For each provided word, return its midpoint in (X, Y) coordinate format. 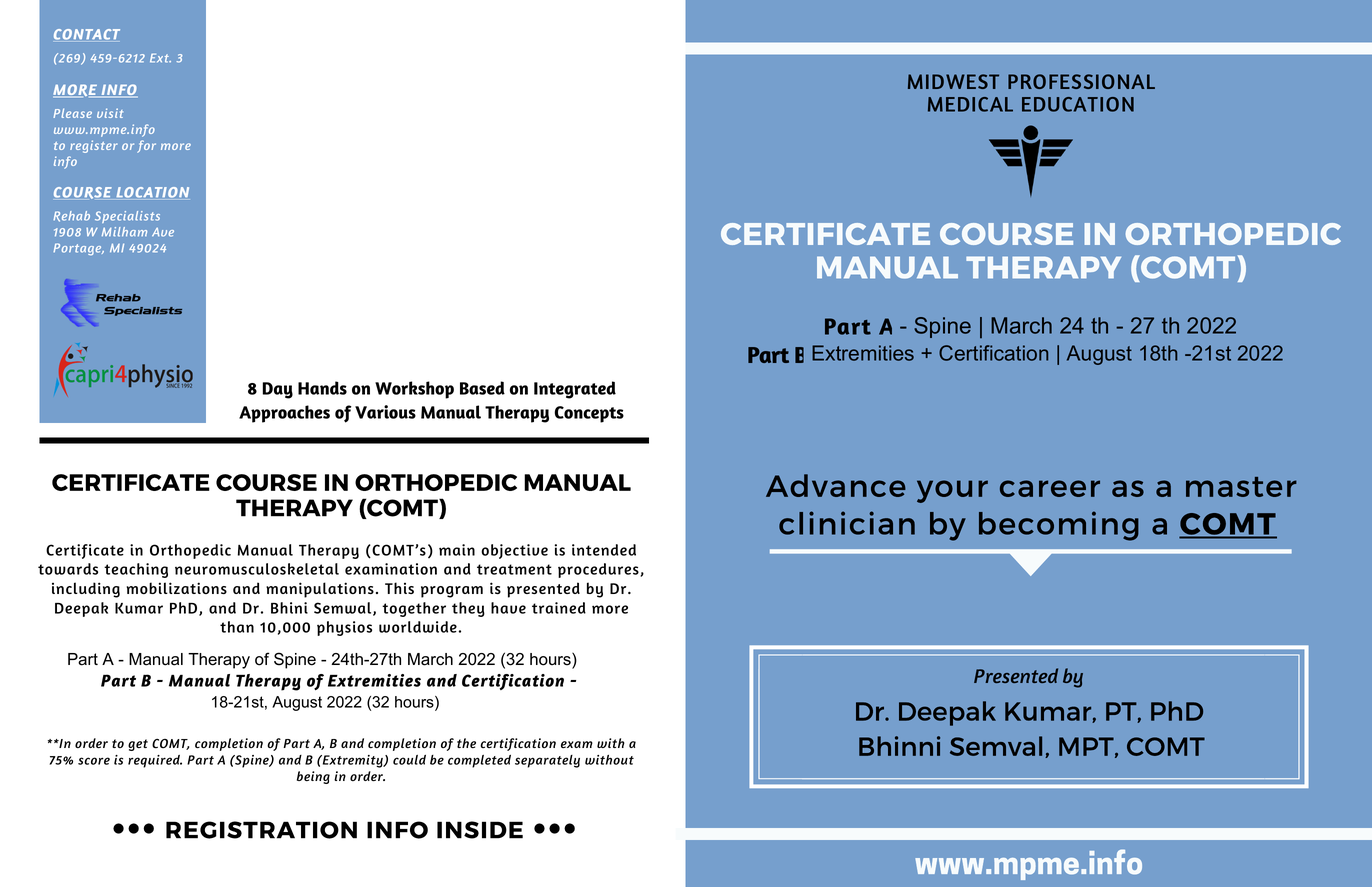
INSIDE (480, 830)
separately (547, 761)
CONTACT (87, 34)
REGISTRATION (261, 830)
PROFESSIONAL (1081, 81)
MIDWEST (953, 81)
